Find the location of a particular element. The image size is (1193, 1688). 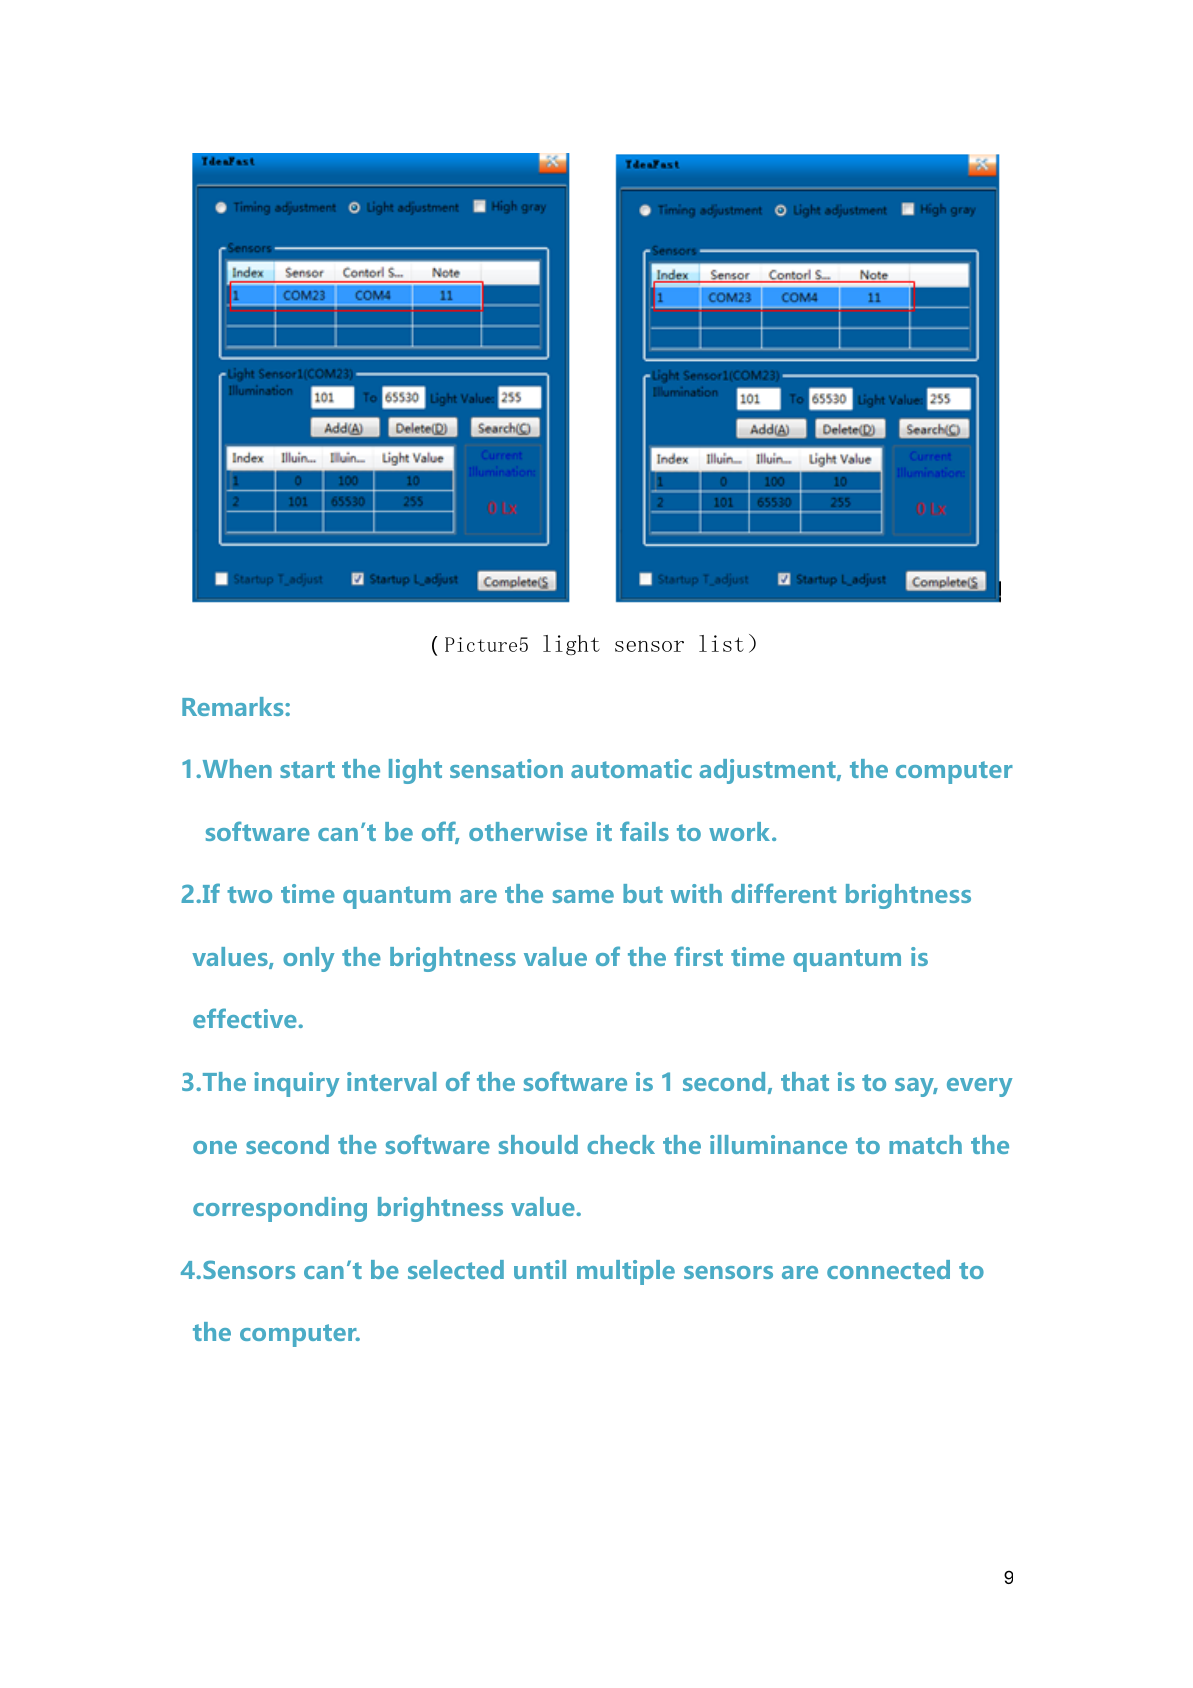

multiple is located at coordinates (626, 1272).
